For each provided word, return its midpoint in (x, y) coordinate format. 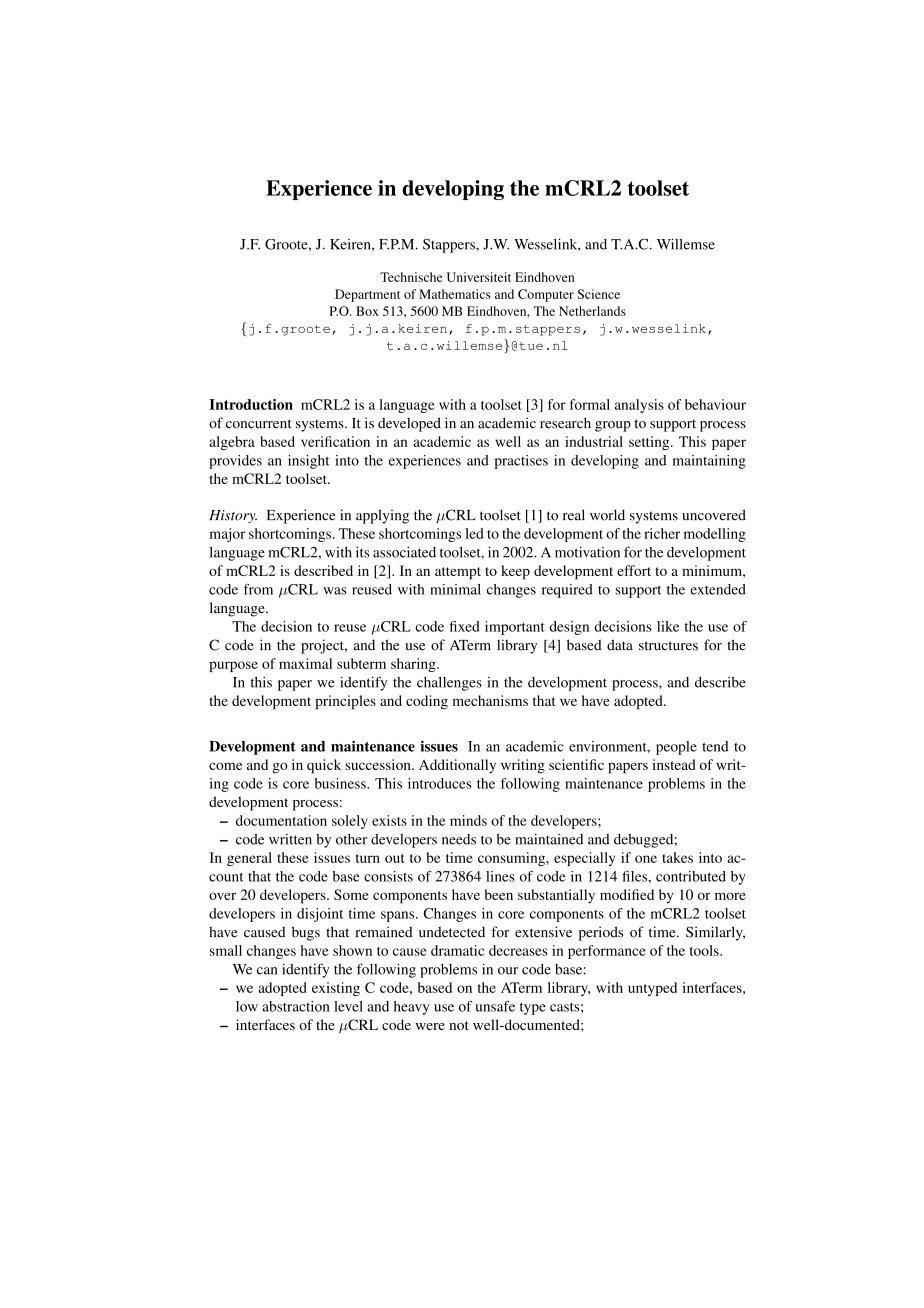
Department (367, 295)
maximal (305, 663)
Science (598, 294)
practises (521, 462)
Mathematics (455, 294)
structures (668, 646)
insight (309, 462)
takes (677, 857)
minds (468, 820)
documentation (281, 820)
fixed (465, 626)
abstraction (296, 1006)
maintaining (709, 462)
